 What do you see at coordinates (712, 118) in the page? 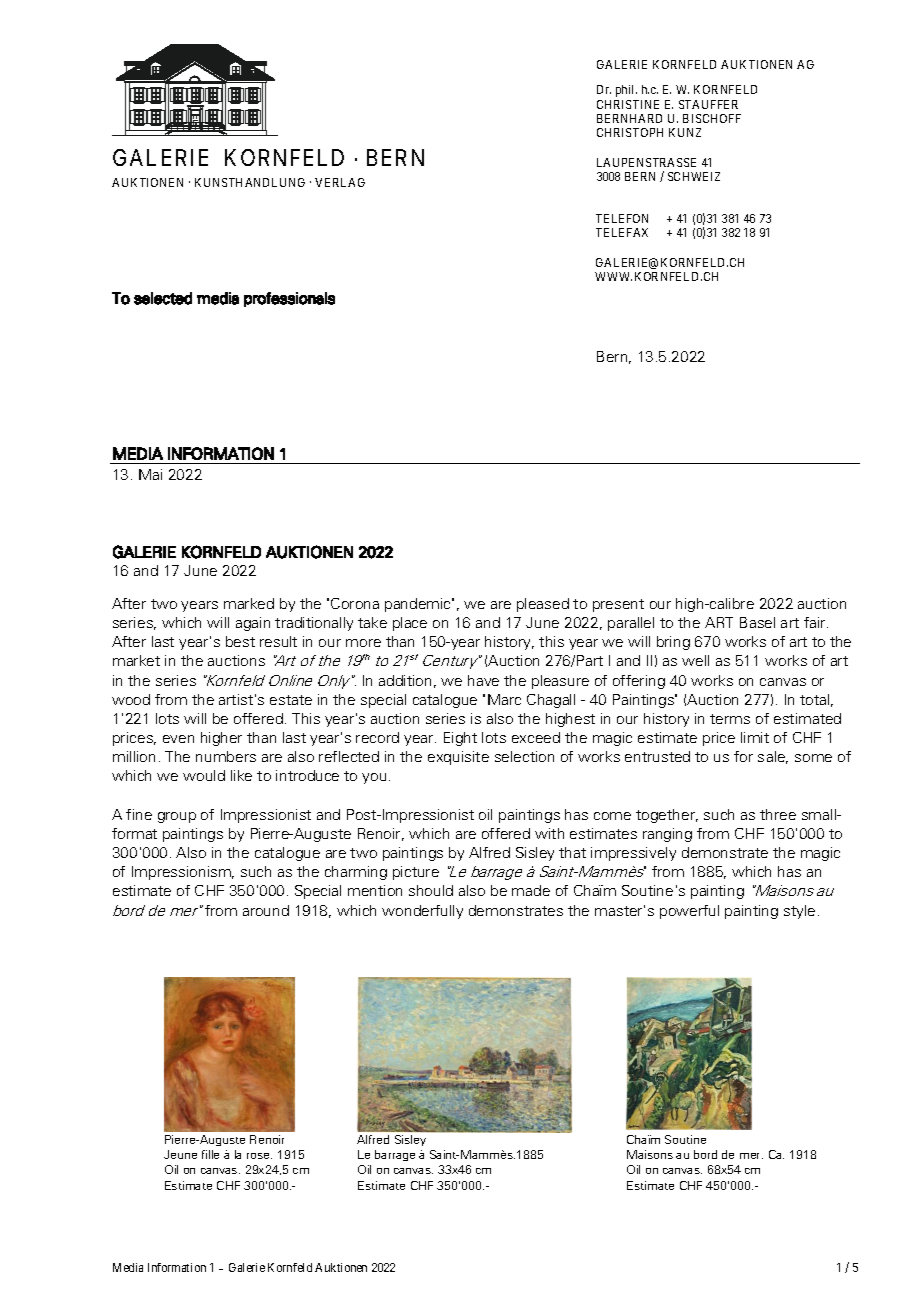
I see `BISCHOFF` at bounding box center [712, 118].
